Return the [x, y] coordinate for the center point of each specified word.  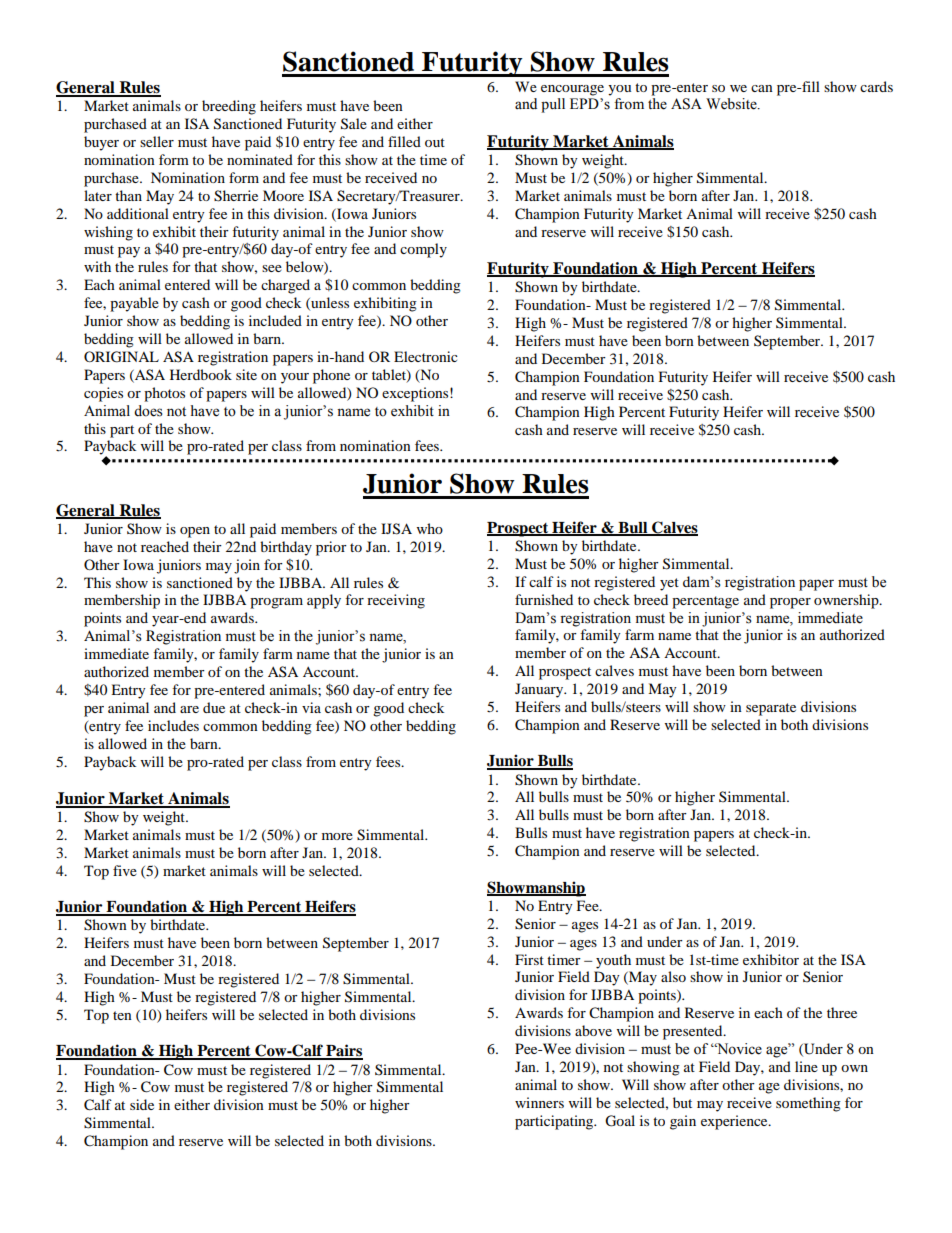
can [762, 88]
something [808, 1104]
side [142, 1104]
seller [157, 141]
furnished [544, 599]
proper [790, 603]
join [247, 566]
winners [539, 1102]
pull [553, 105]
